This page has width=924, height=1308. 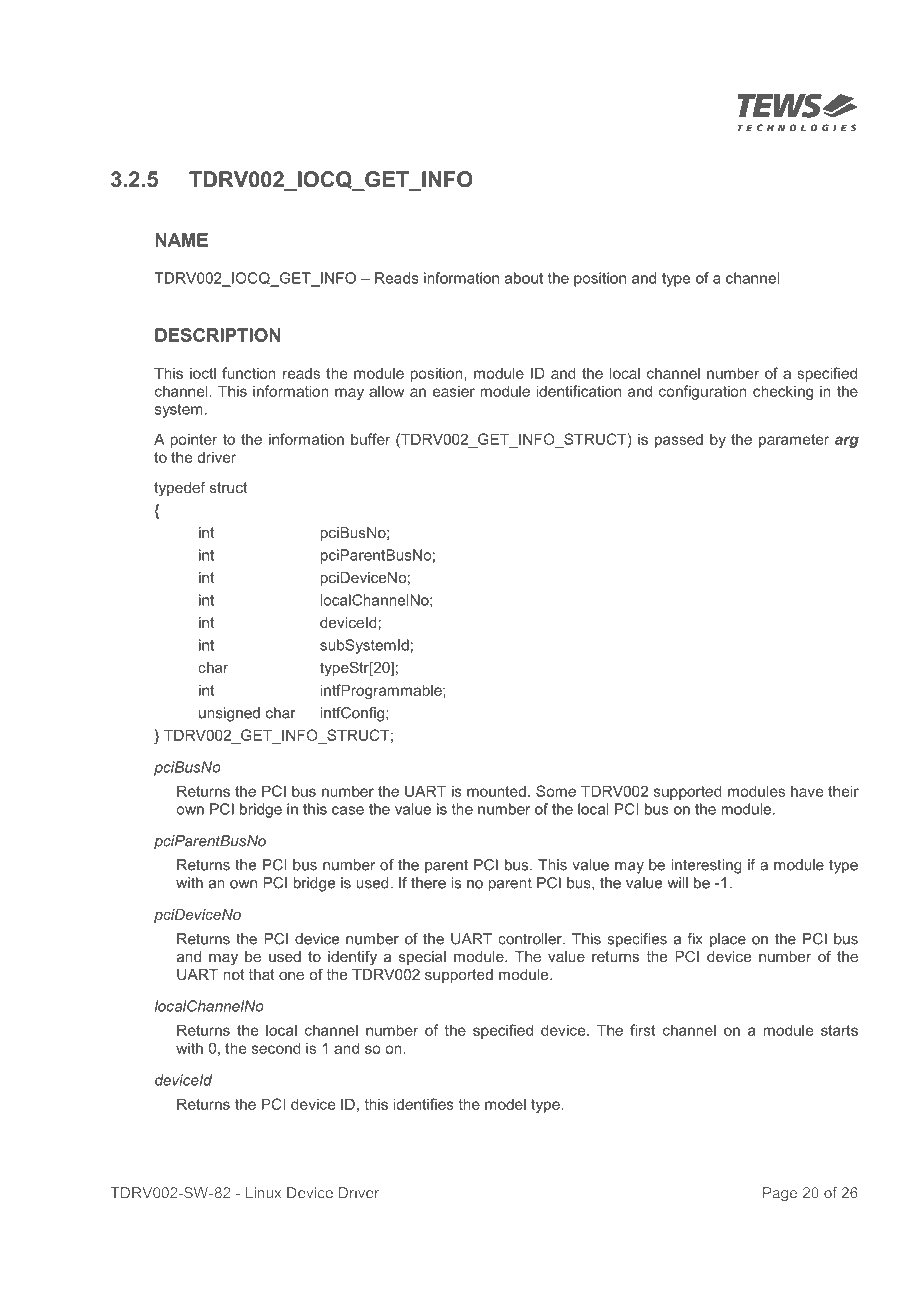 I want to click on about, so click(x=524, y=278).
